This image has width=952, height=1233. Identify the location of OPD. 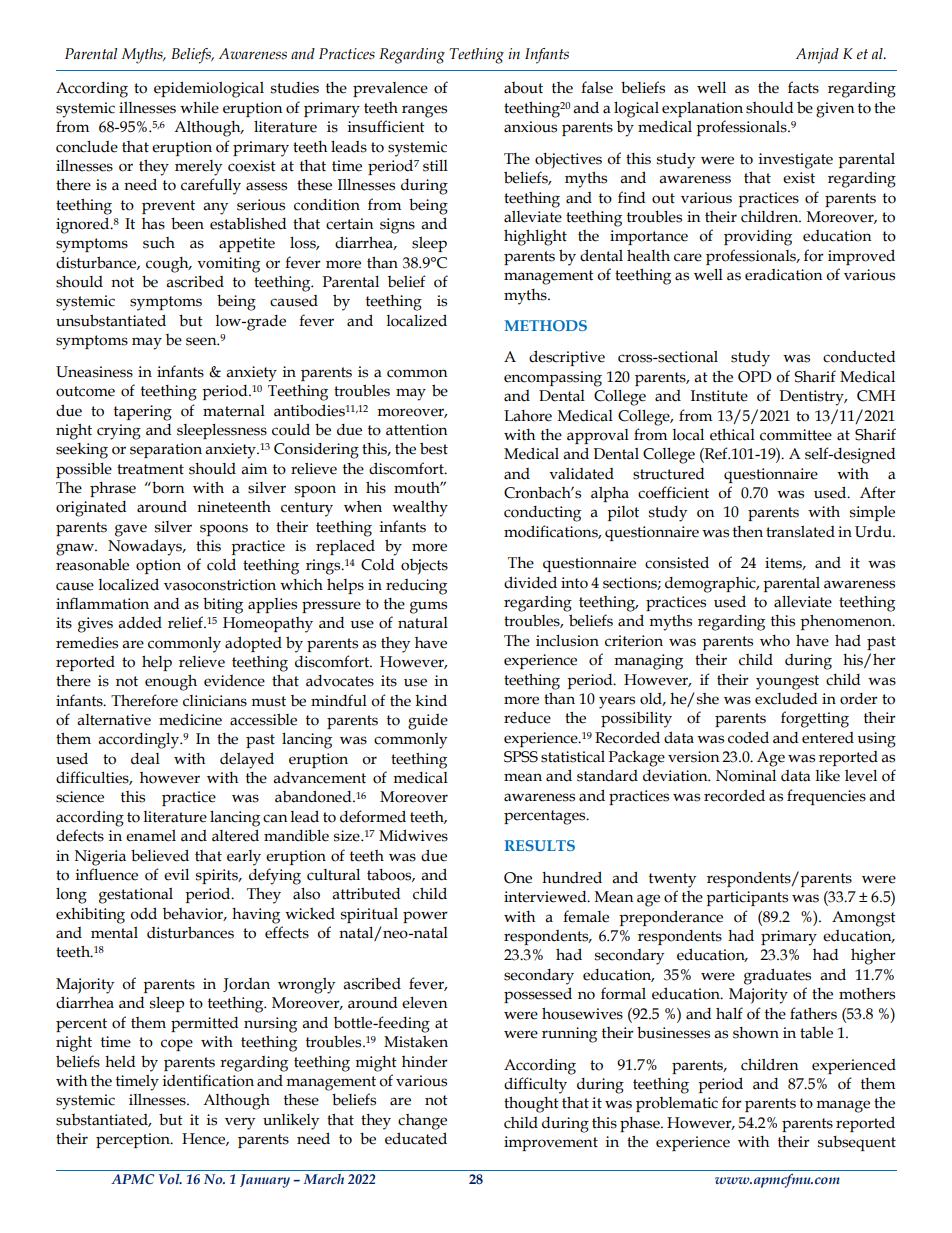
(754, 377).
